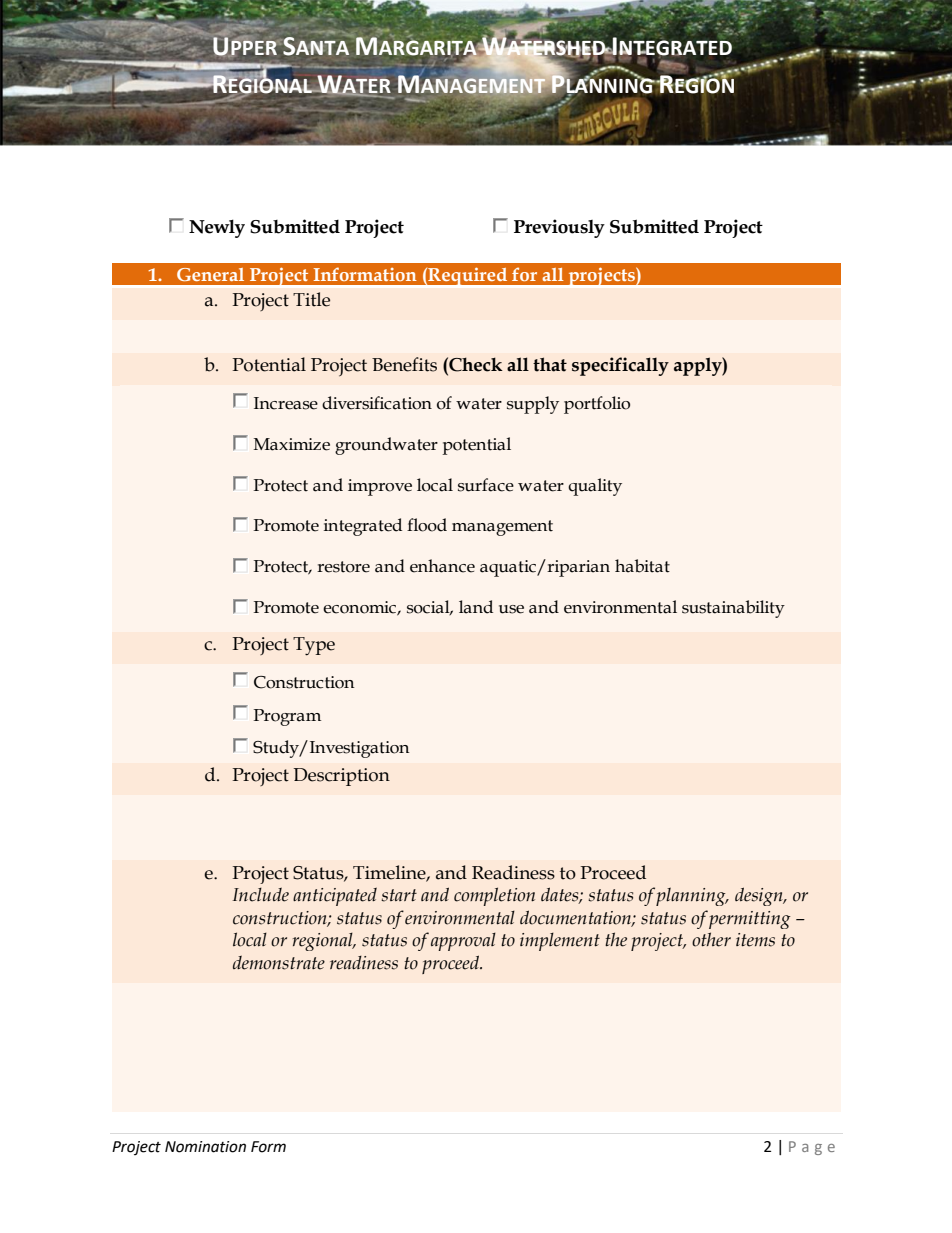  What do you see at coordinates (292, 444) in the screenshot?
I see `Maximize` at bounding box center [292, 444].
